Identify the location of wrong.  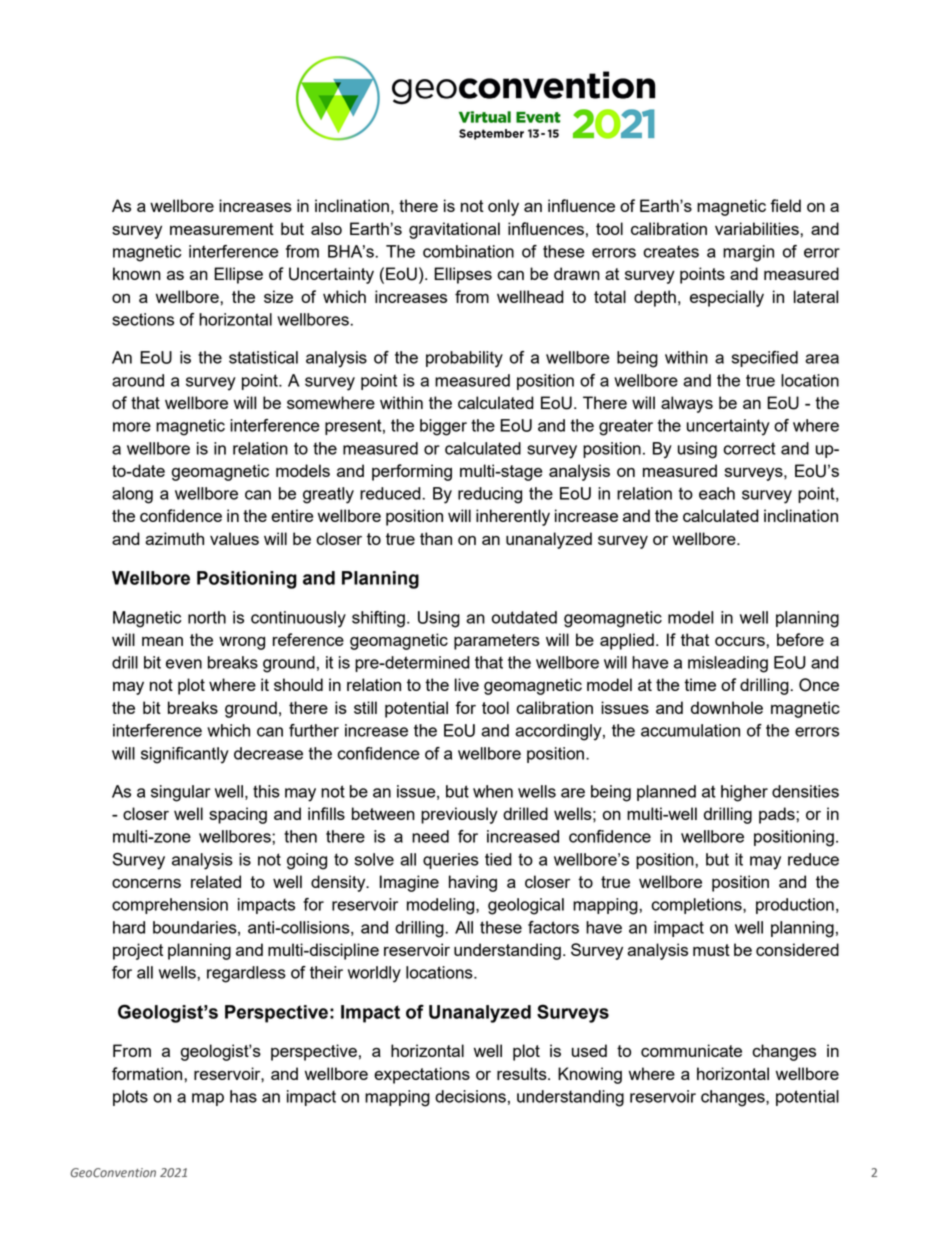
(242, 643).
